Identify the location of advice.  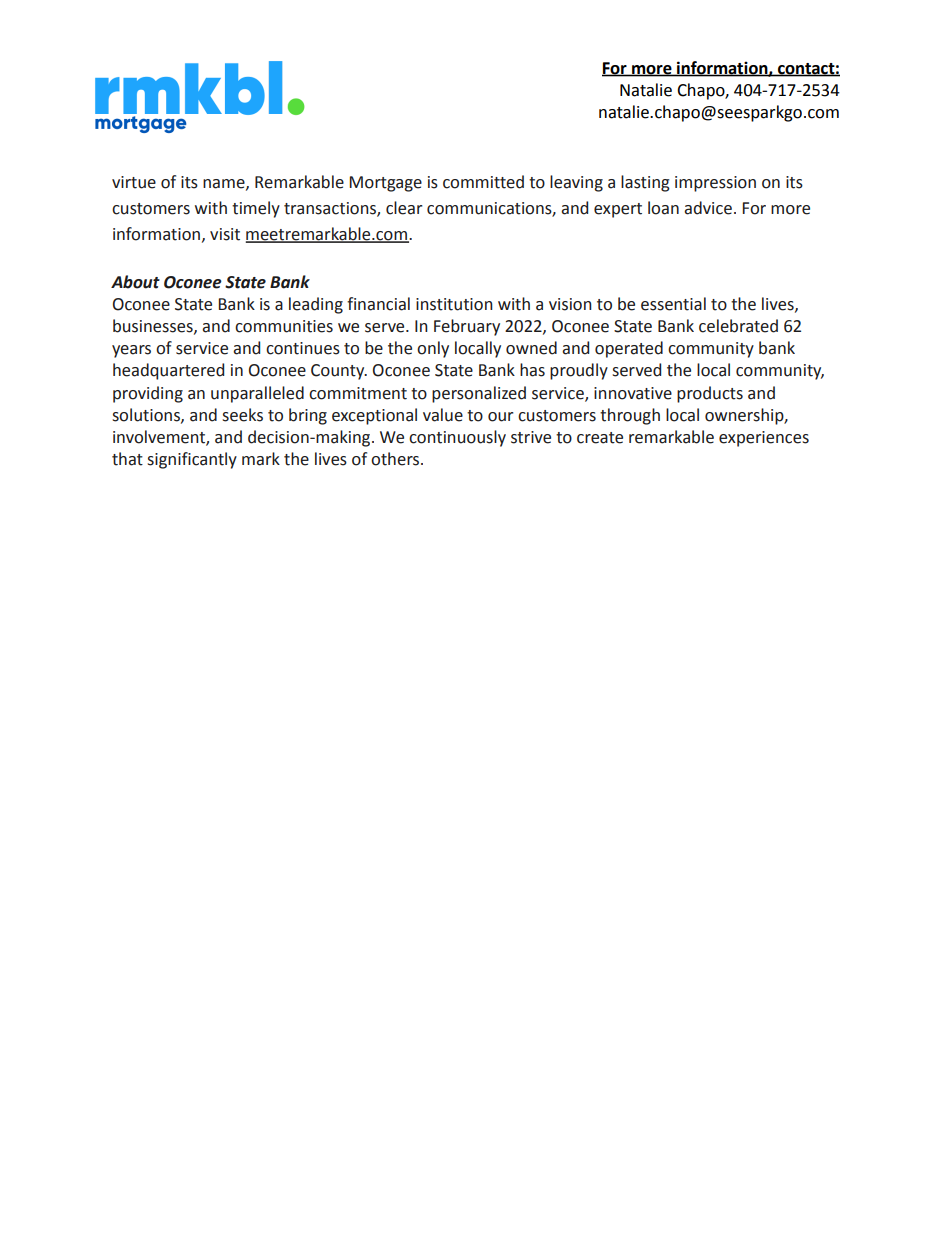
(708, 208).
